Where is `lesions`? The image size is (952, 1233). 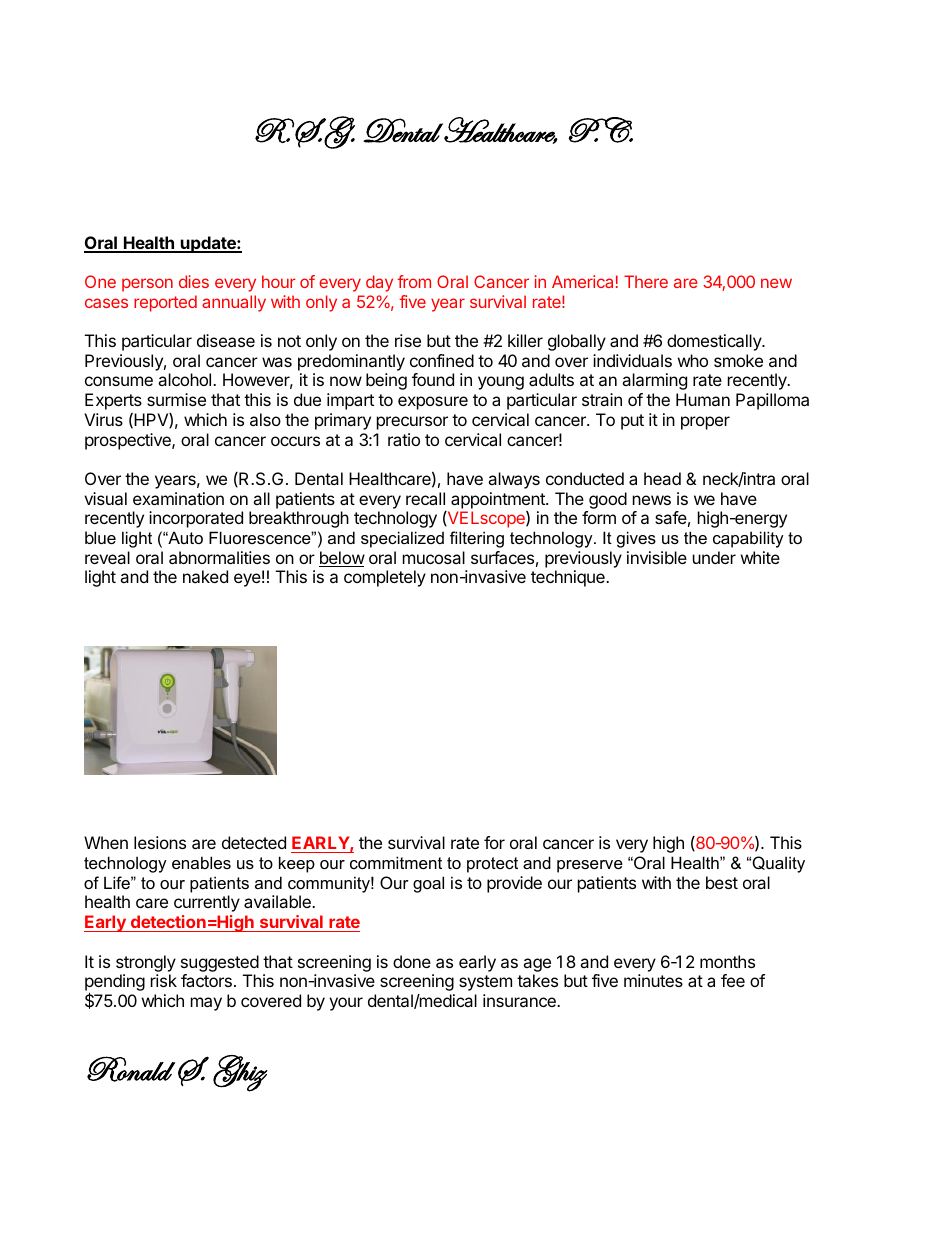 lesions is located at coordinates (160, 842).
